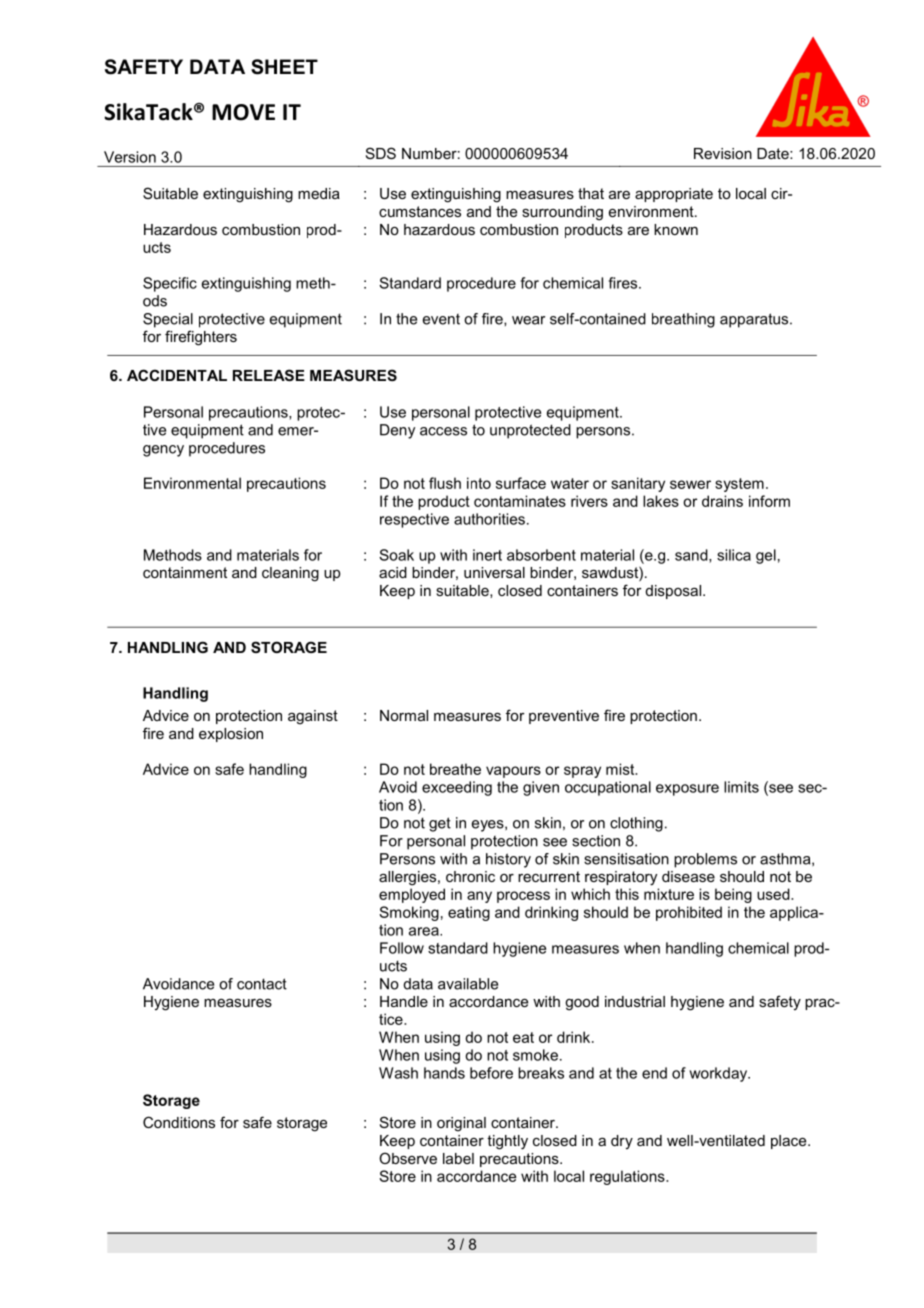 The height and width of the page is (1308, 924). Describe the element at coordinates (381, 153) in the page. I see `SDS` at that location.
